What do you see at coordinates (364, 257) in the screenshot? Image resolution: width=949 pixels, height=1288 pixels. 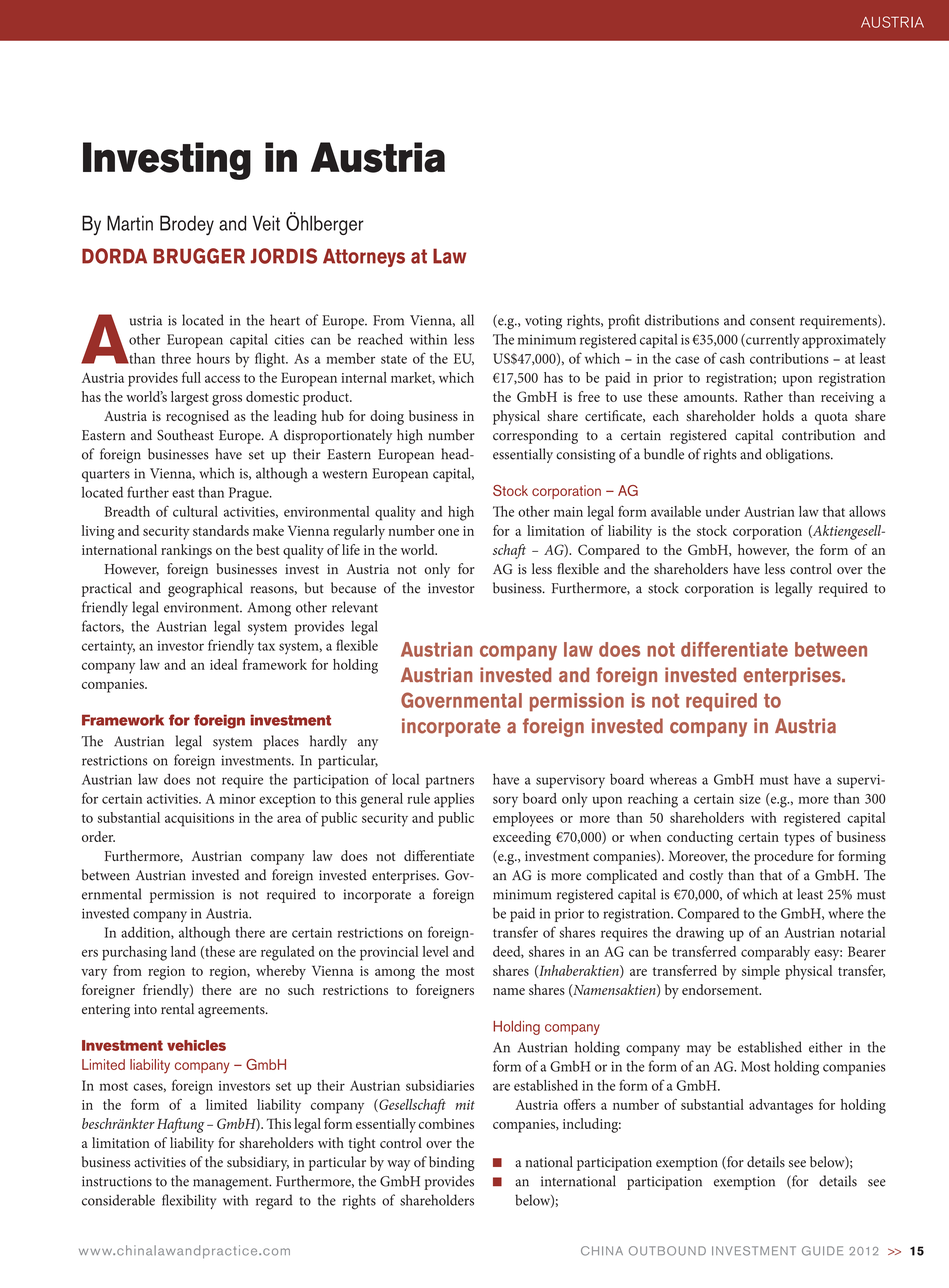 I see `Attorneys` at bounding box center [364, 257].
